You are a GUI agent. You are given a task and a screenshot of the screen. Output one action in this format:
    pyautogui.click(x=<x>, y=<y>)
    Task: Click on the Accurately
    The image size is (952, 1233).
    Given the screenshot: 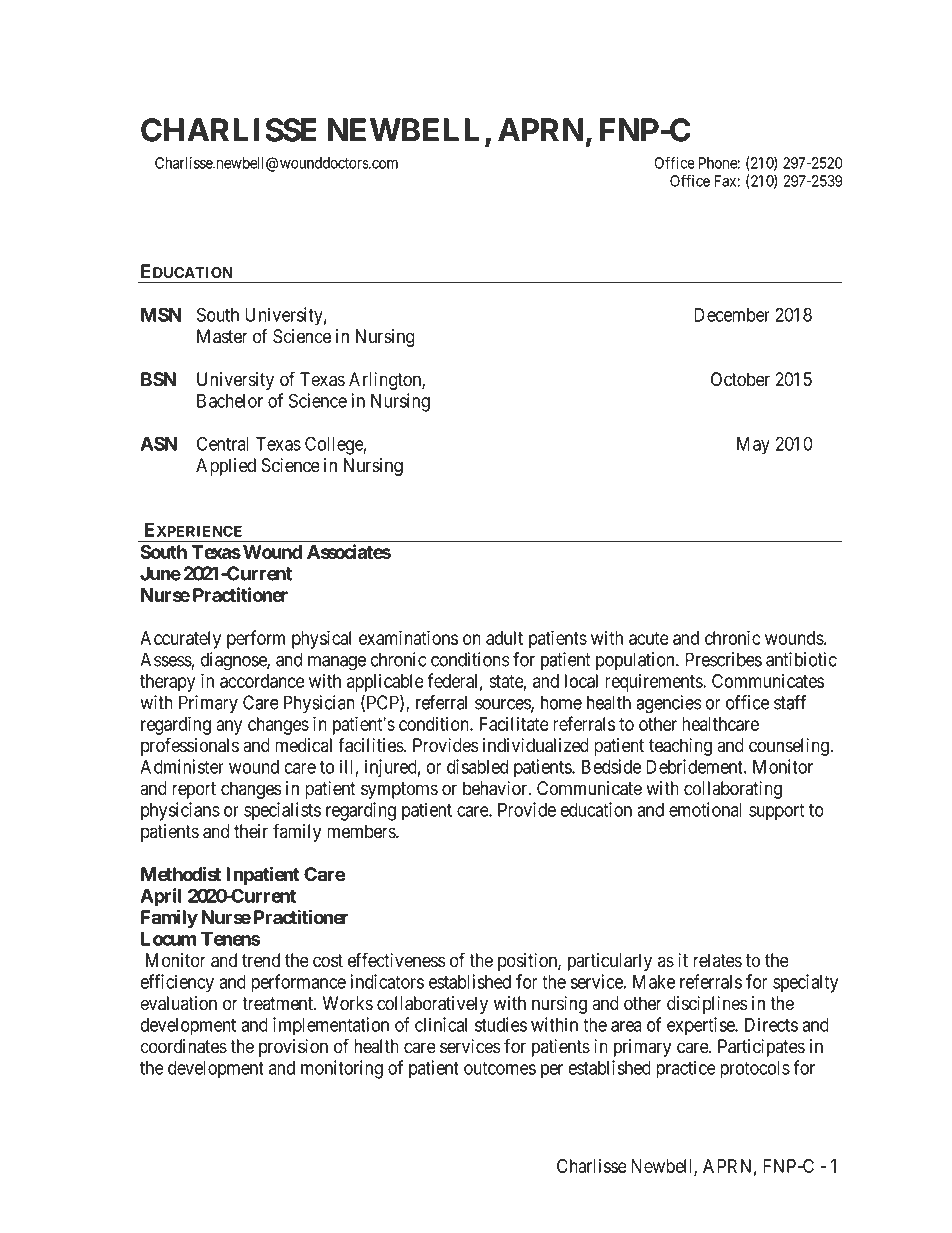 What is the action you would take?
    pyautogui.click(x=180, y=640)
